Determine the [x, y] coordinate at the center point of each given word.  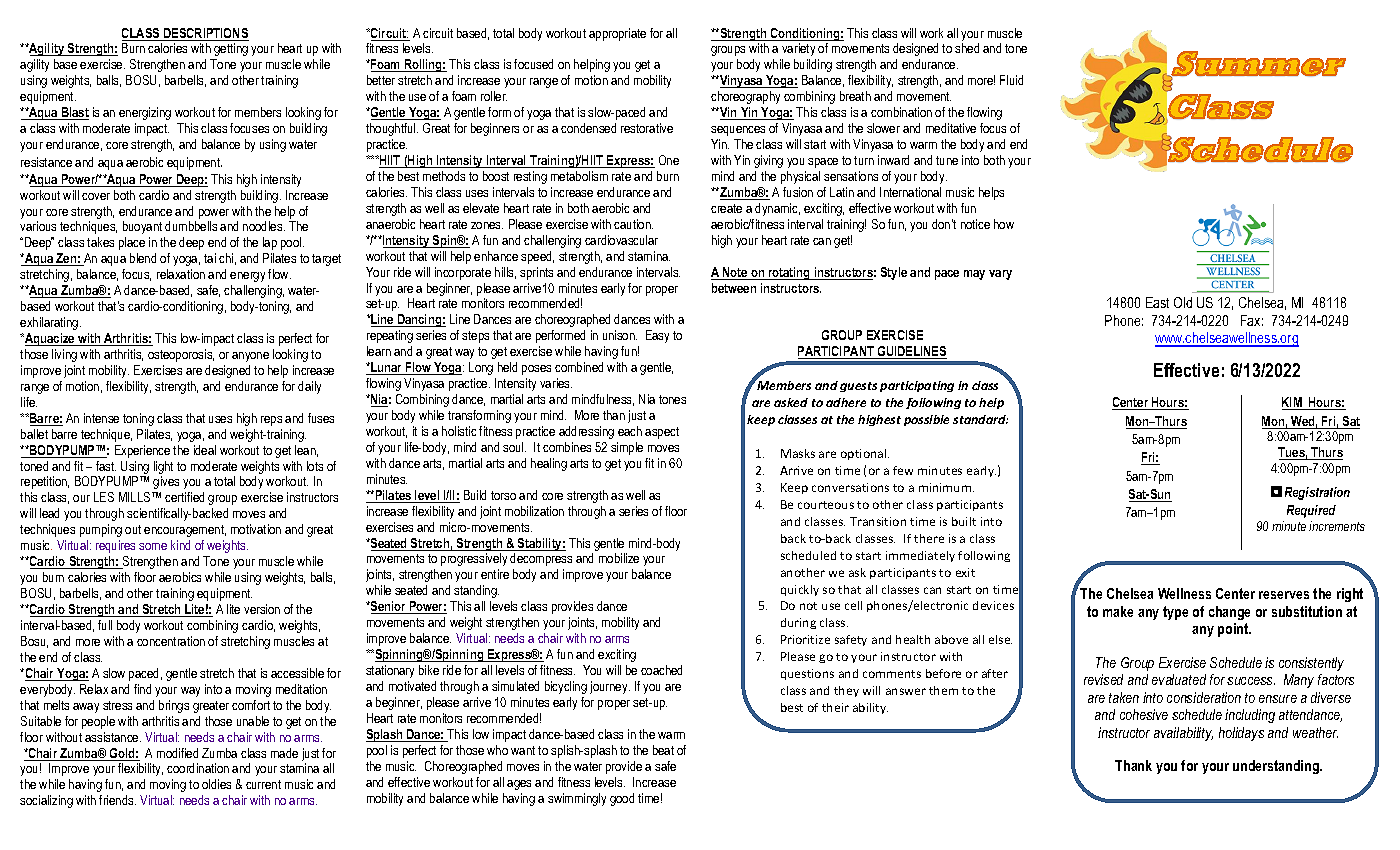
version [262, 609]
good [622, 799]
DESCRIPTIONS [205, 34]
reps [271, 421]
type [1175, 613]
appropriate [617, 34]
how [1004, 224]
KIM [1293, 403]
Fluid [1011, 80]
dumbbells [191, 226]
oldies [216, 784]
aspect [662, 433]
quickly [800, 590]
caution [633, 224]
